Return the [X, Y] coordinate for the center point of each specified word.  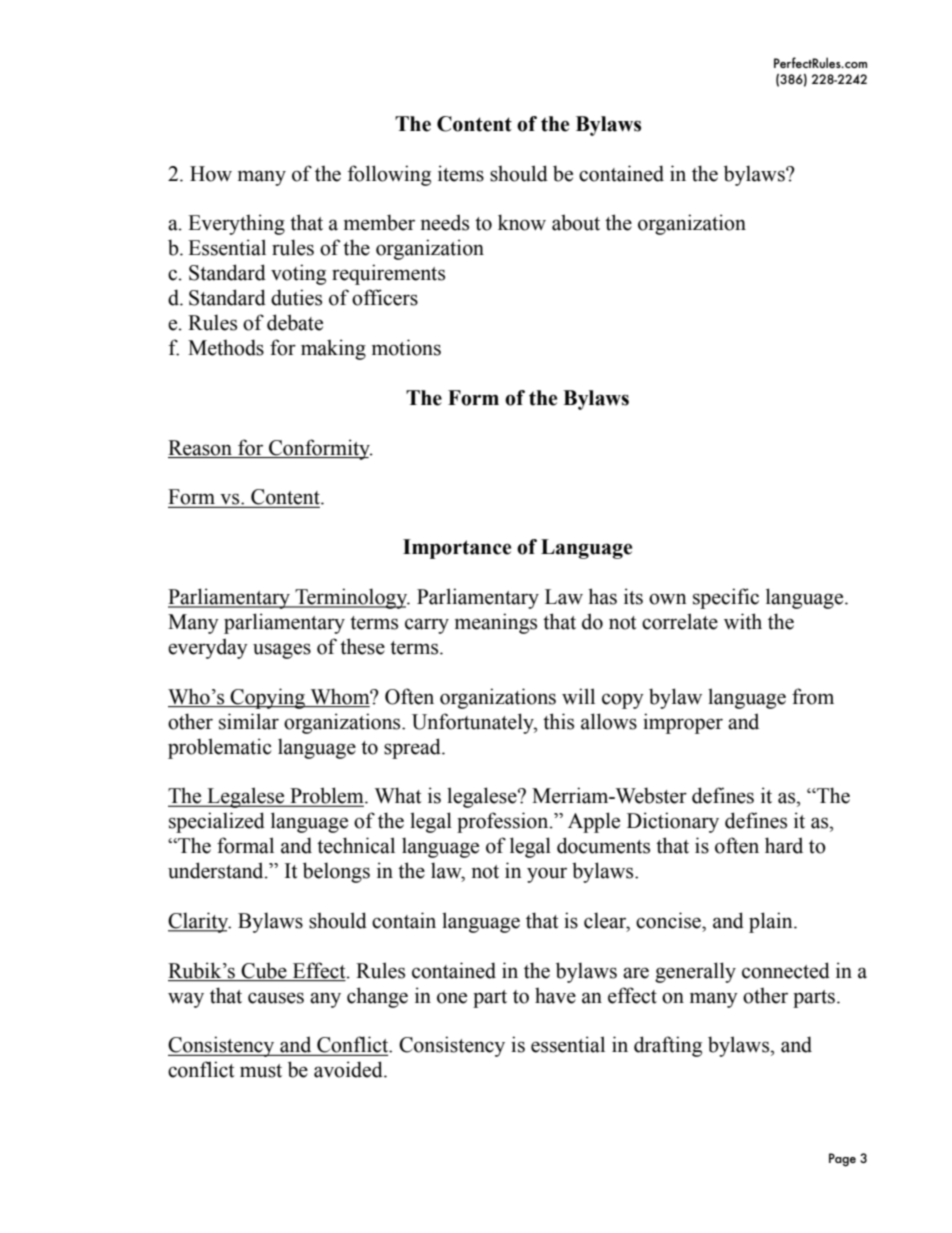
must [261, 1071]
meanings [496, 623]
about [576, 222]
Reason [200, 448]
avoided [349, 1069]
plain [772, 922]
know [522, 222]
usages [282, 651]
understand [217, 870]
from [813, 696]
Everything [236, 224]
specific [726, 598]
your [547, 875]
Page [842, 1160]
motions [406, 347]
